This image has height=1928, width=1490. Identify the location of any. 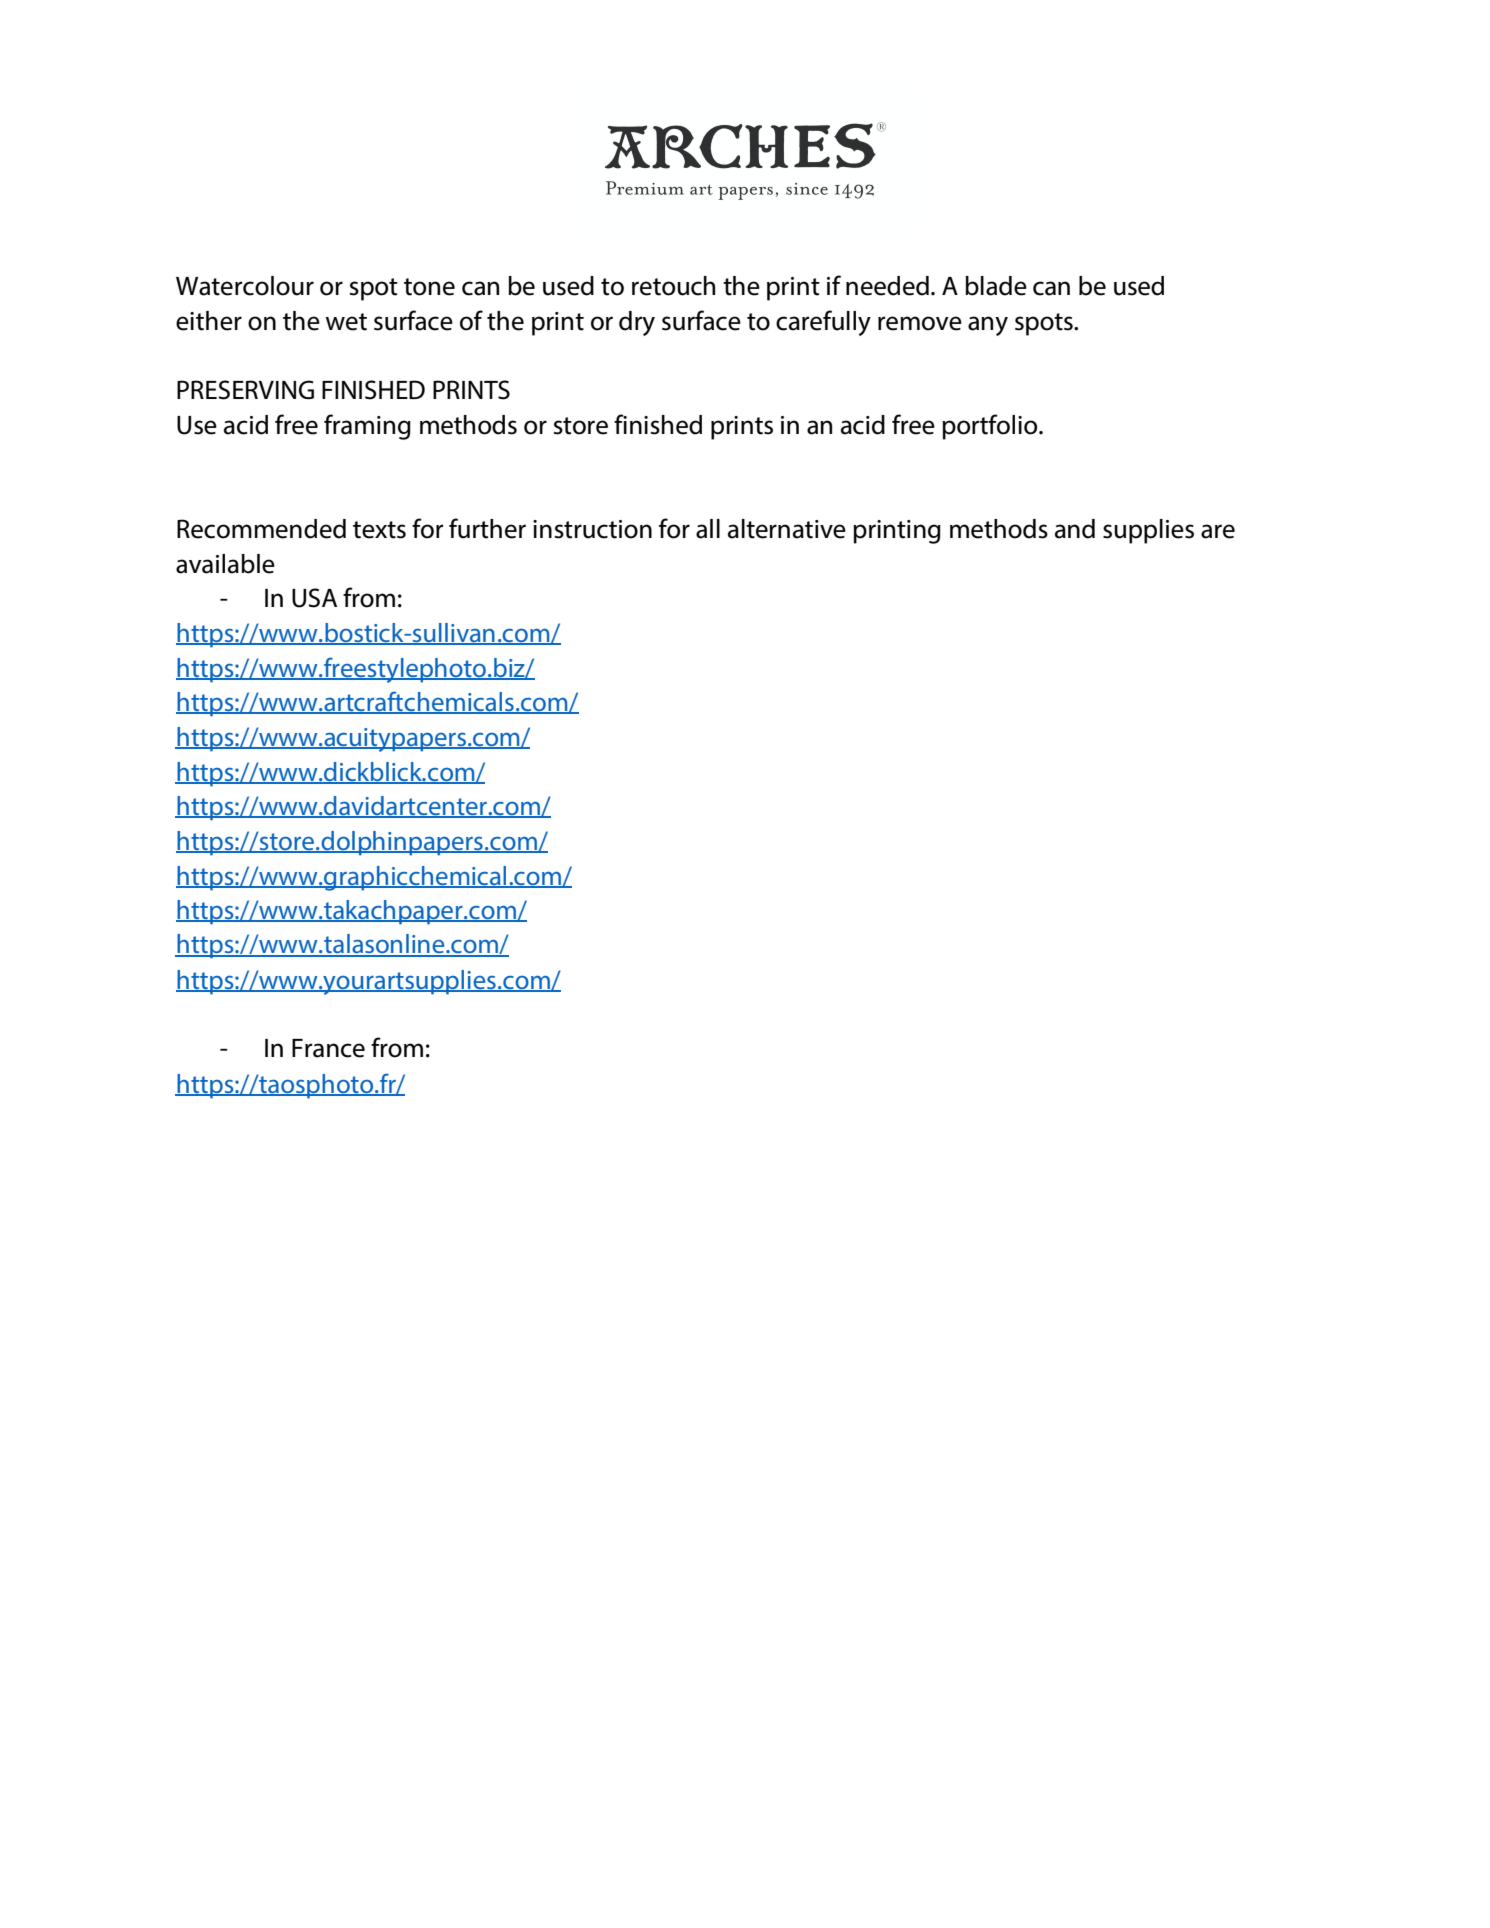
(988, 326).
